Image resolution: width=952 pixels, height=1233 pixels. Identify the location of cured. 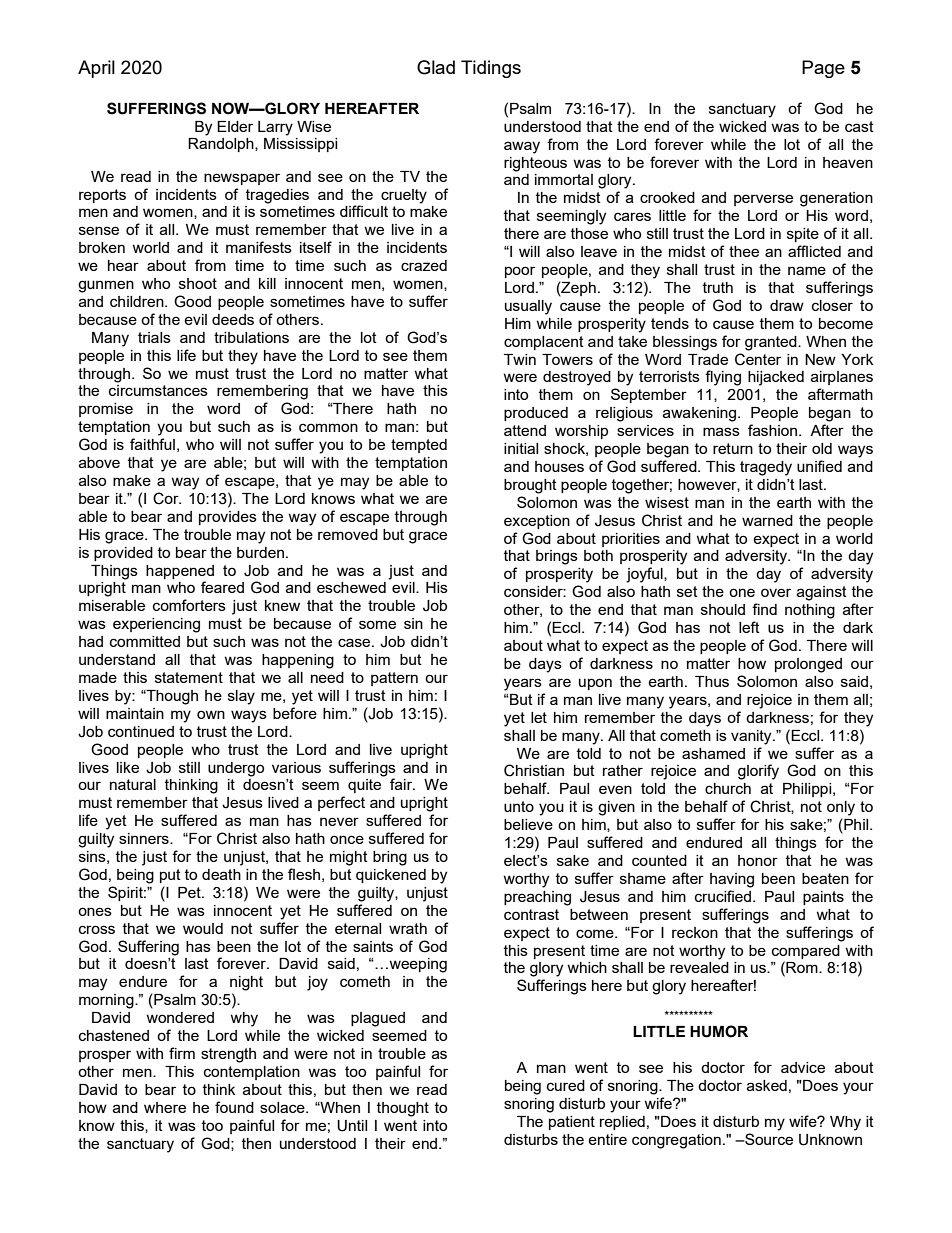
(566, 1085).
